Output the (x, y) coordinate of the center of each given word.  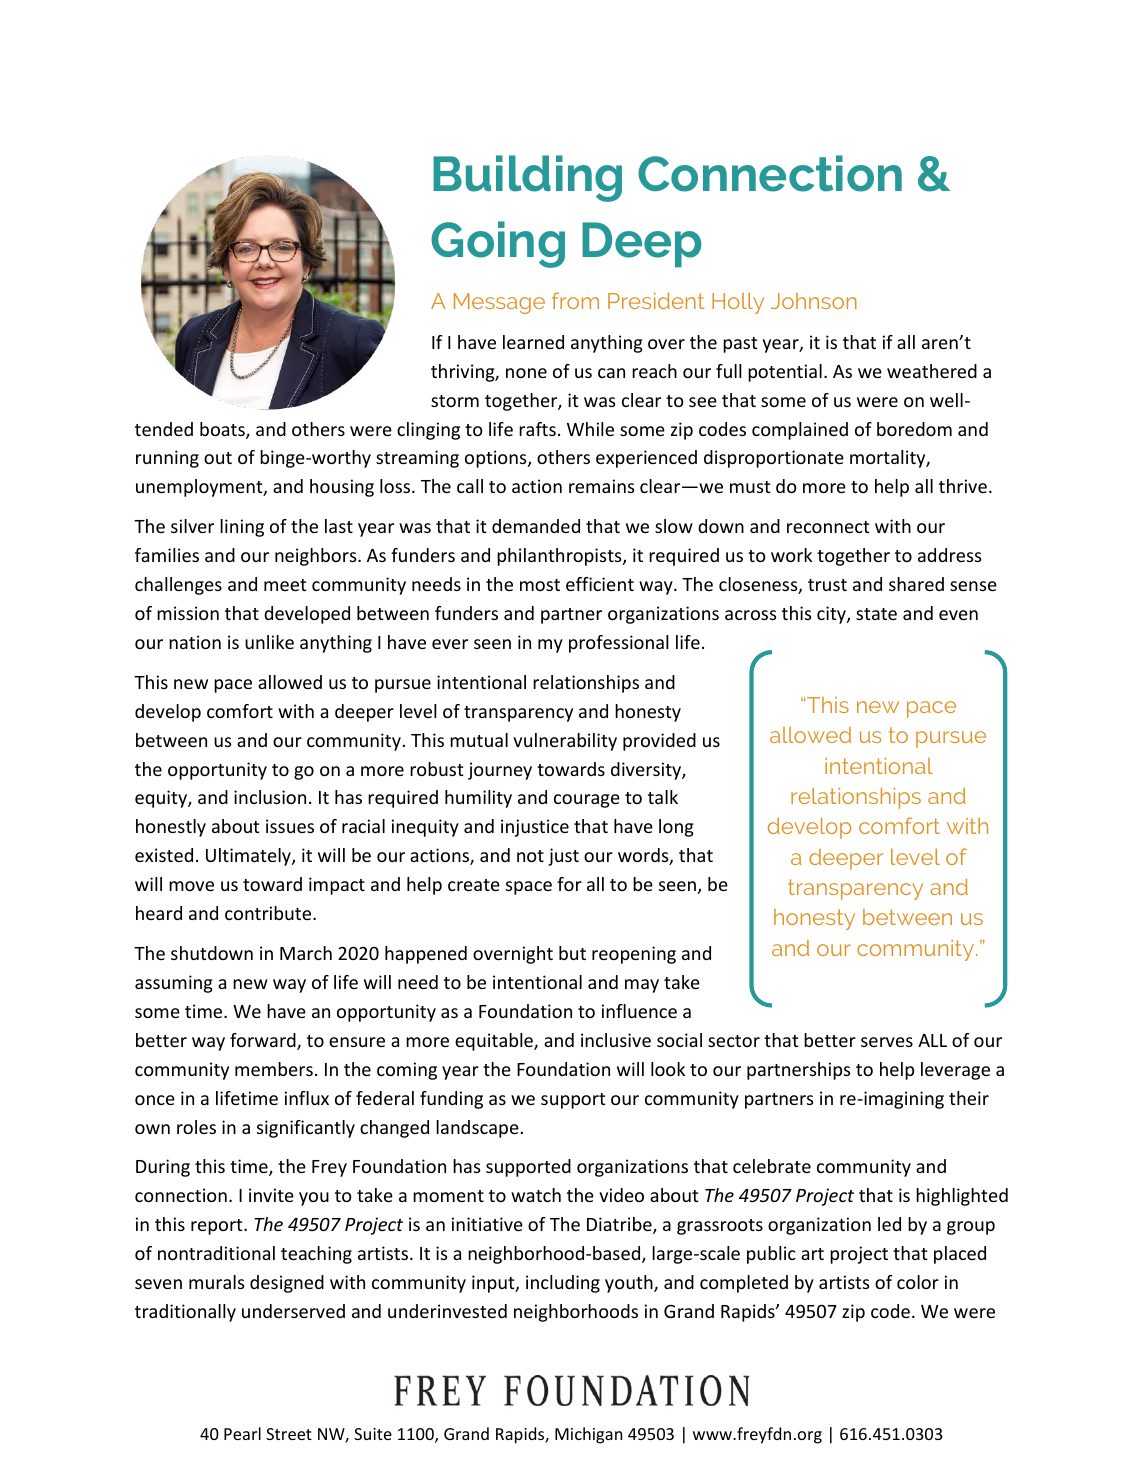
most (540, 585)
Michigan (588, 1435)
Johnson (814, 301)
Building (527, 178)
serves (887, 1042)
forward (264, 1041)
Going (498, 244)
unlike (269, 642)
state (876, 614)
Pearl (242, 1433)
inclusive (616, 1040)
